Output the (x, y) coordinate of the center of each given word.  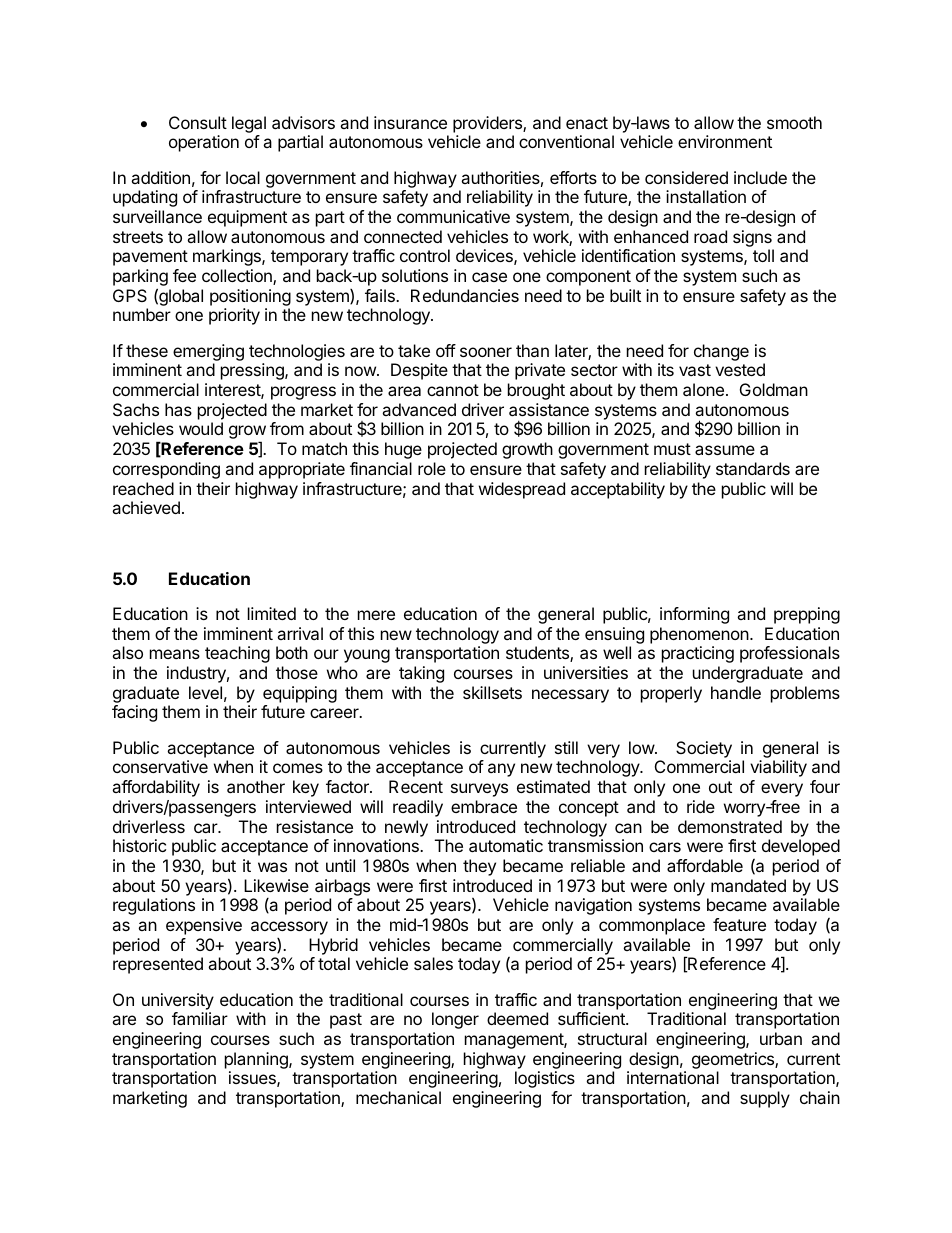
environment (725, 141)
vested (740, 369)
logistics (545, 1079)
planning (257, 1060)
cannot (453, 390)
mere (376, 615)
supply (765, 1099)
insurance (410, 122)
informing (694, 615)
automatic (506, 845)
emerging (208, 352)
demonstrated (730, 826)
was (272, 867)
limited (272, 613)
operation (204, 143)
